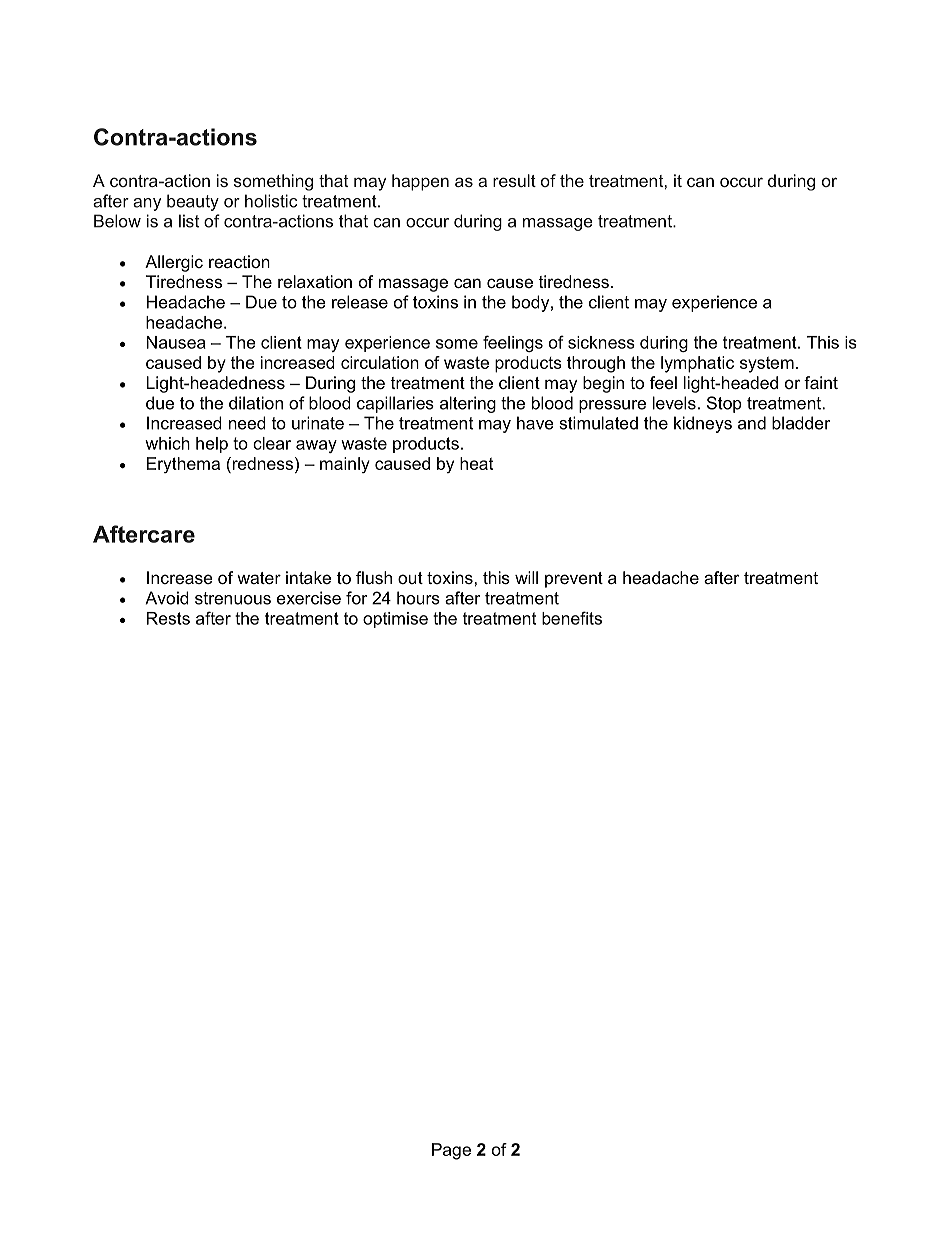 This screenshot has height=1233, width=952. Describe the element at coordinates (233, 598) in the screenshot. I see `strenuous` at that location.
